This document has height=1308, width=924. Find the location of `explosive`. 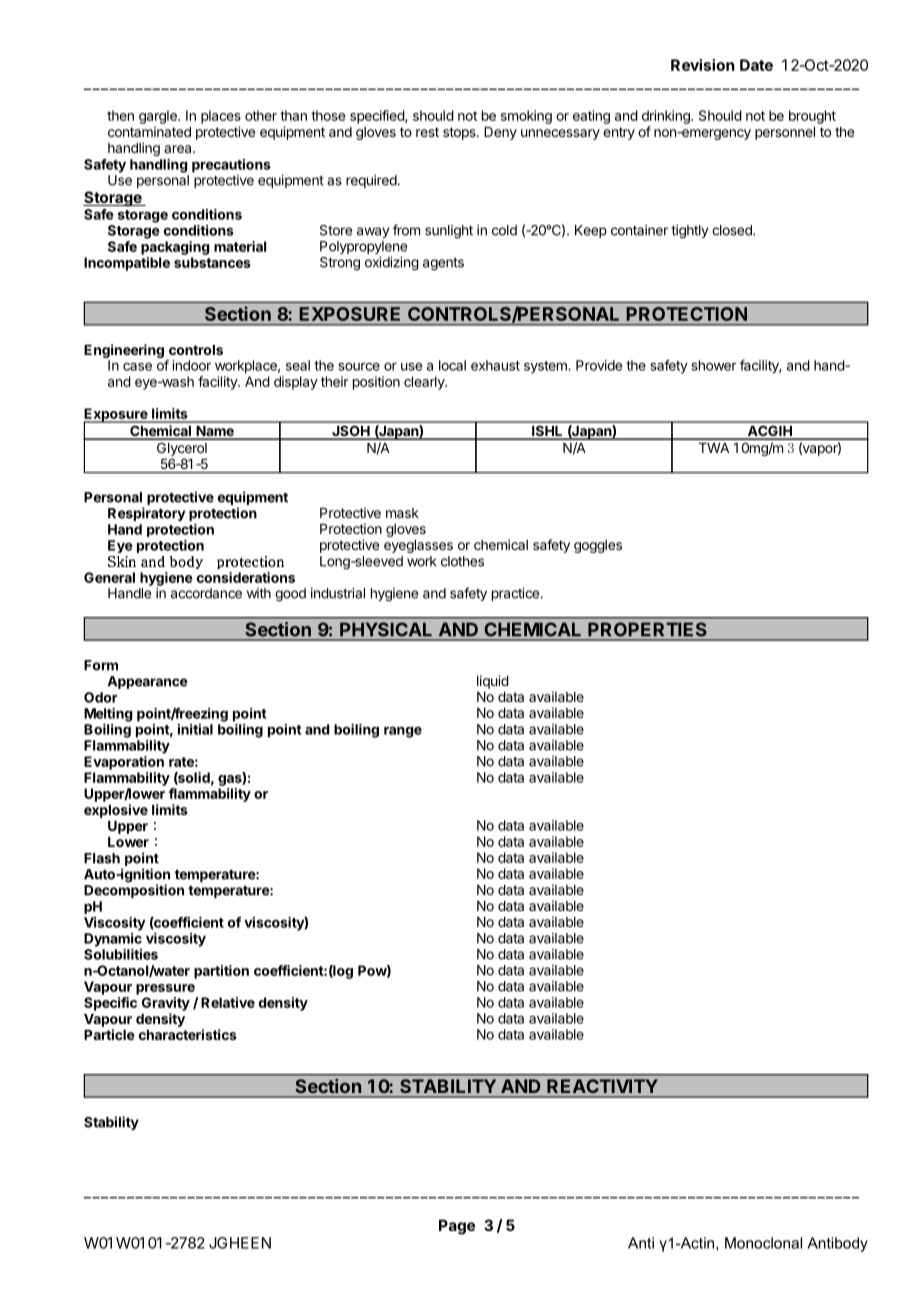

explosive is located at coordinates (116, 811).
